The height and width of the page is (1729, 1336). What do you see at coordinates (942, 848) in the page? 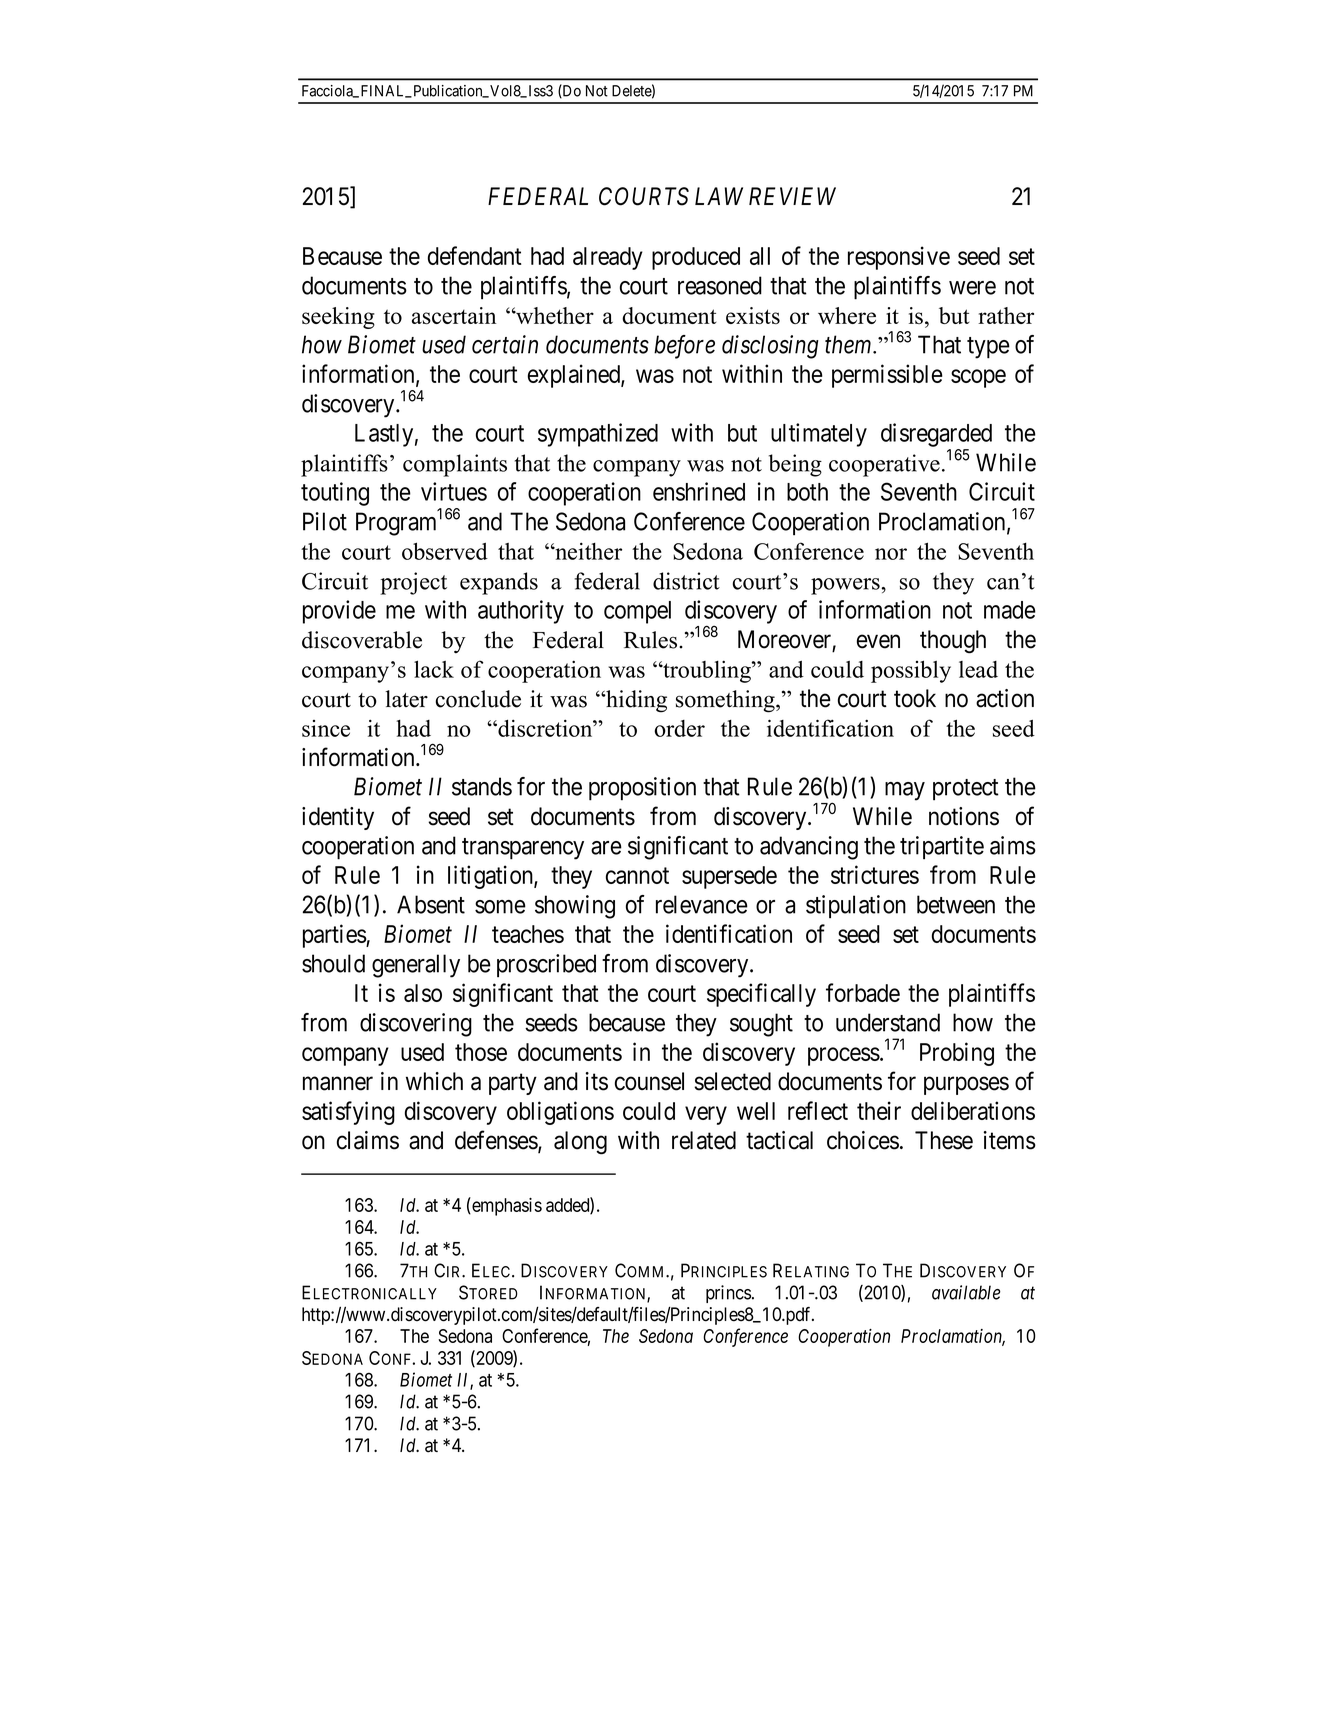
I see `tripartite` at bounding box center [942, 848].
